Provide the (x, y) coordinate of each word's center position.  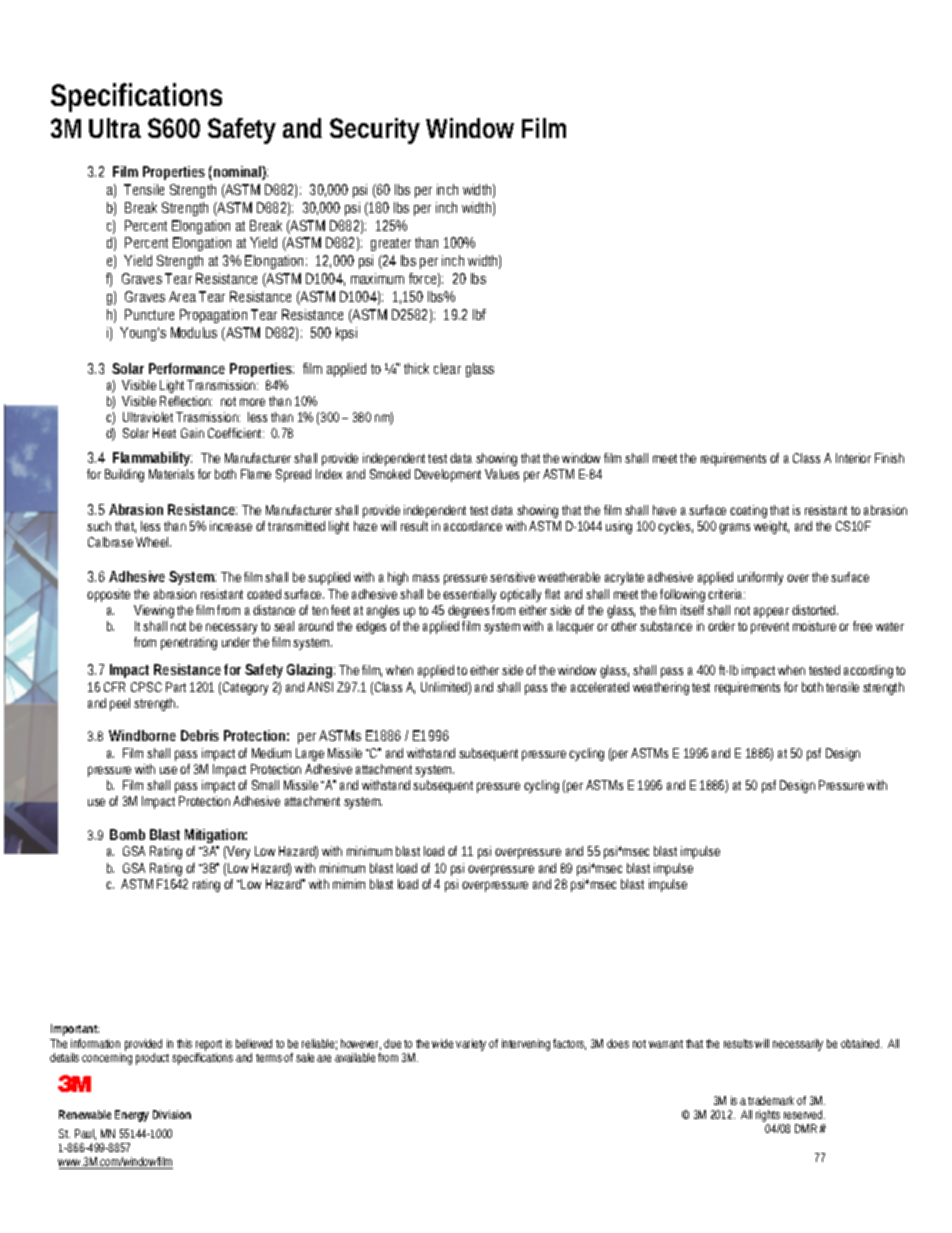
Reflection (186, 401)
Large (310, 754)
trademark (771, 1100)
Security (374, 131)
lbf (479, 314)
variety (471, 1045)
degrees (468, 611)
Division (172, 1114)
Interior (853, 458)
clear (447, 368)
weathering (661, 688)
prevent (770, 628)
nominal (237, 173)
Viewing (154, 611)
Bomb (127, 834)
